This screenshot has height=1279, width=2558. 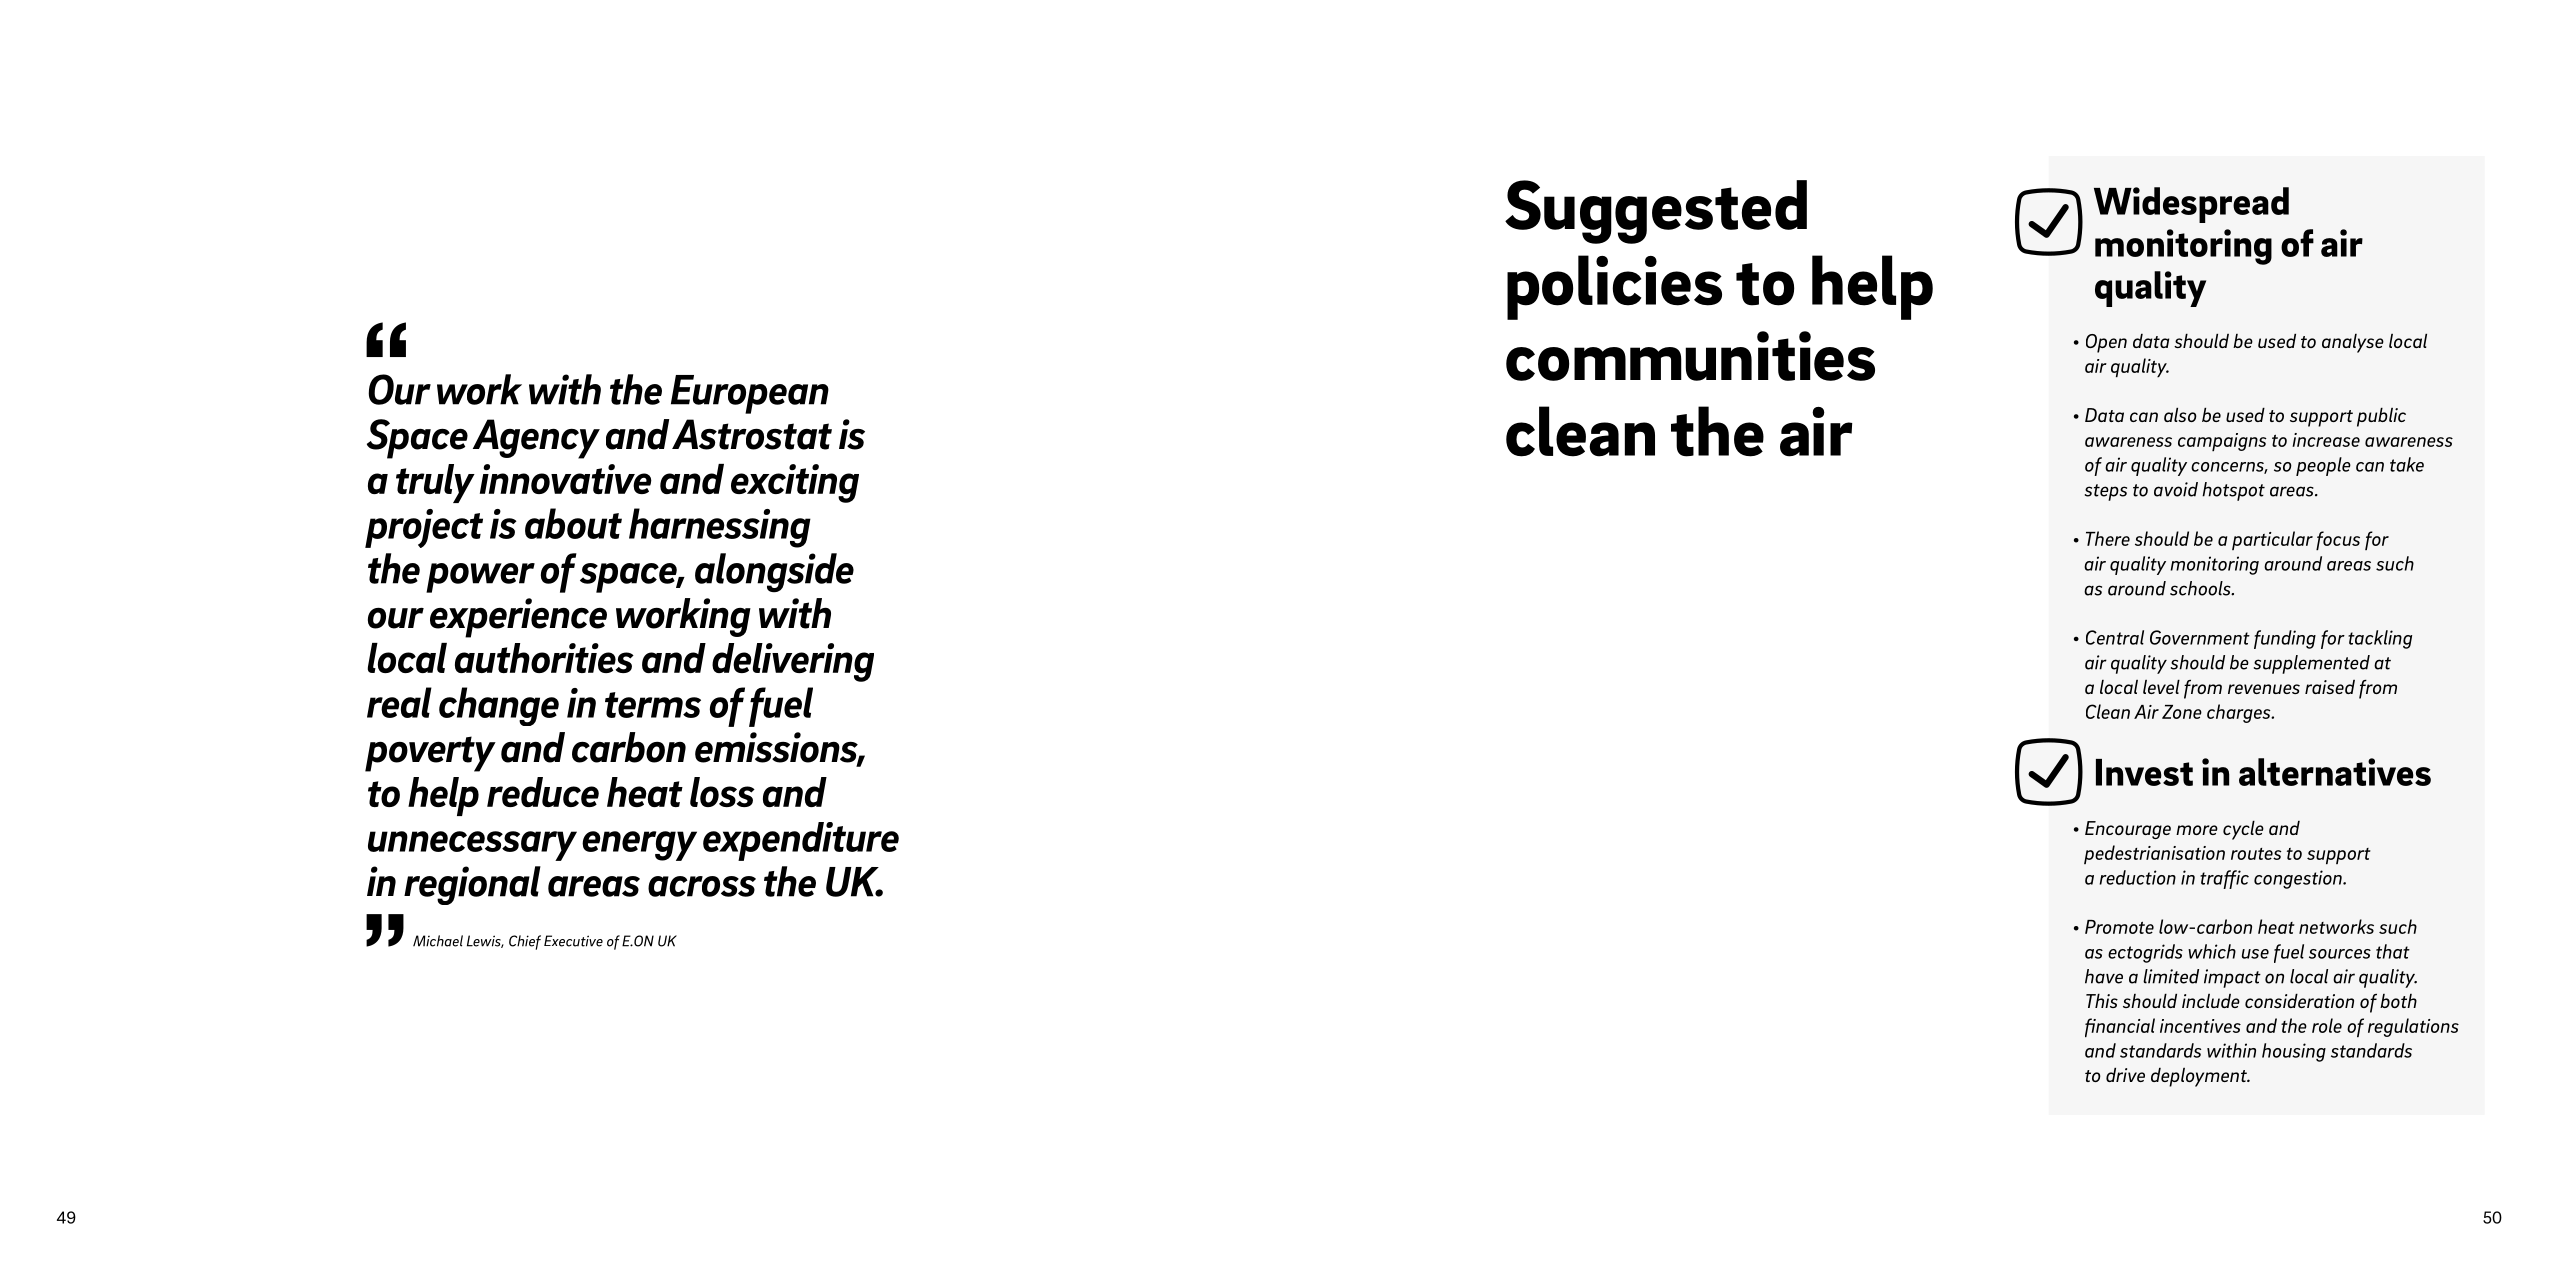 I want to click on communities, so click(x=1690, y=356).
